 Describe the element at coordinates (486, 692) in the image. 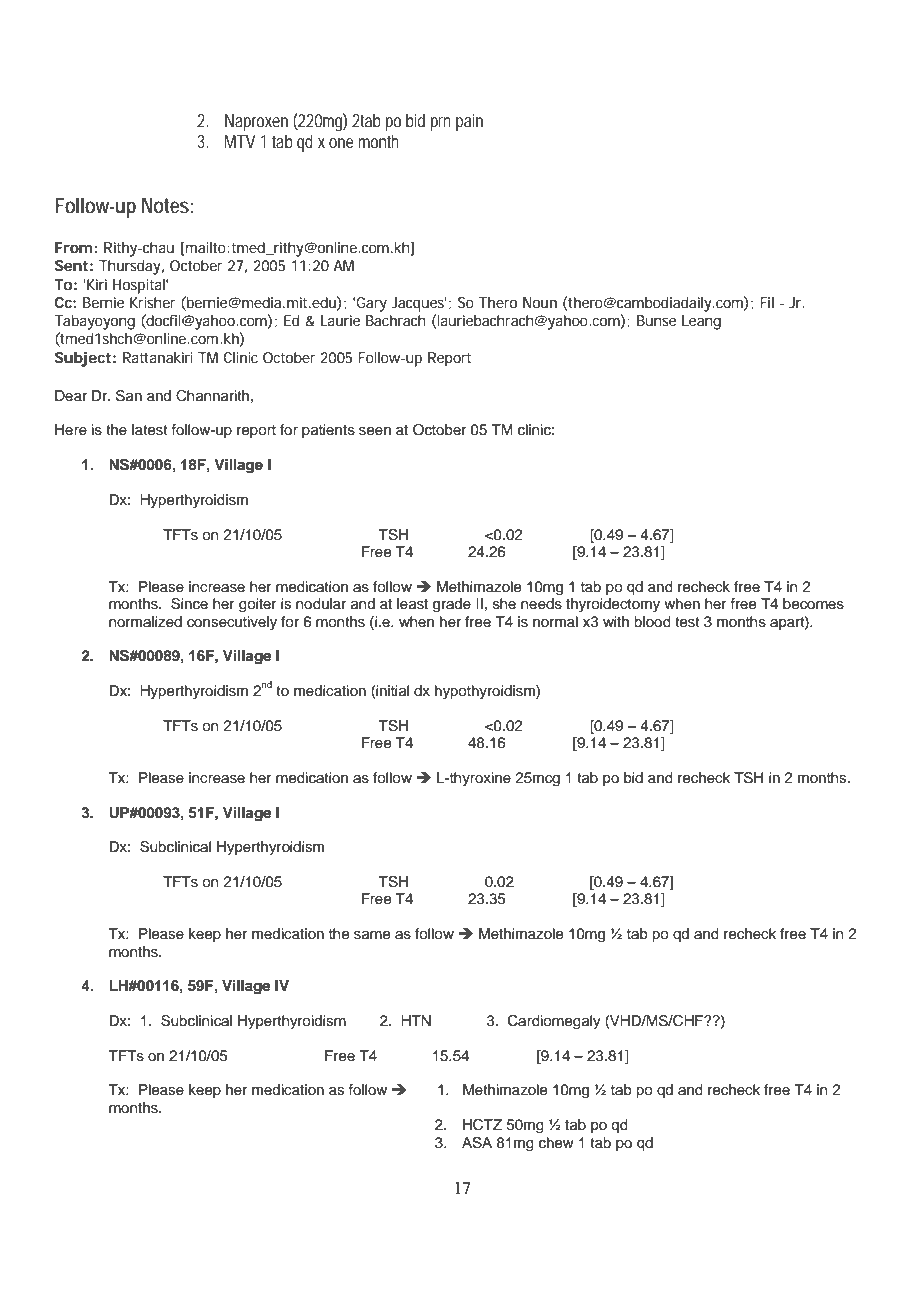

I see `hypothyroidism` at that location.
